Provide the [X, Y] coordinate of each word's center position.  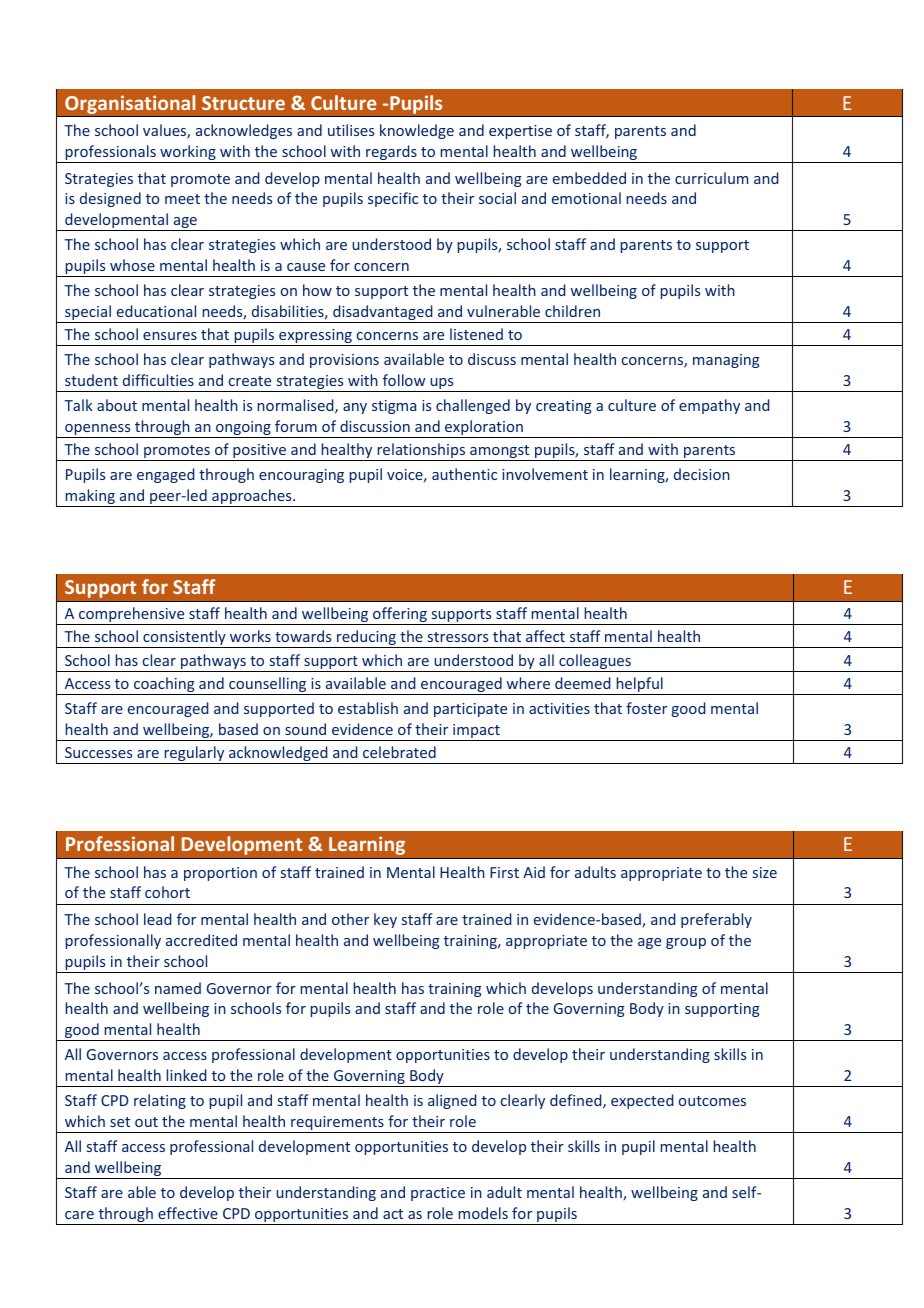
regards [391, 154]
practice [438, 1194]
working [188, 154]
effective [188, 1213]
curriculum [711, 178]
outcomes [712, 1101]
